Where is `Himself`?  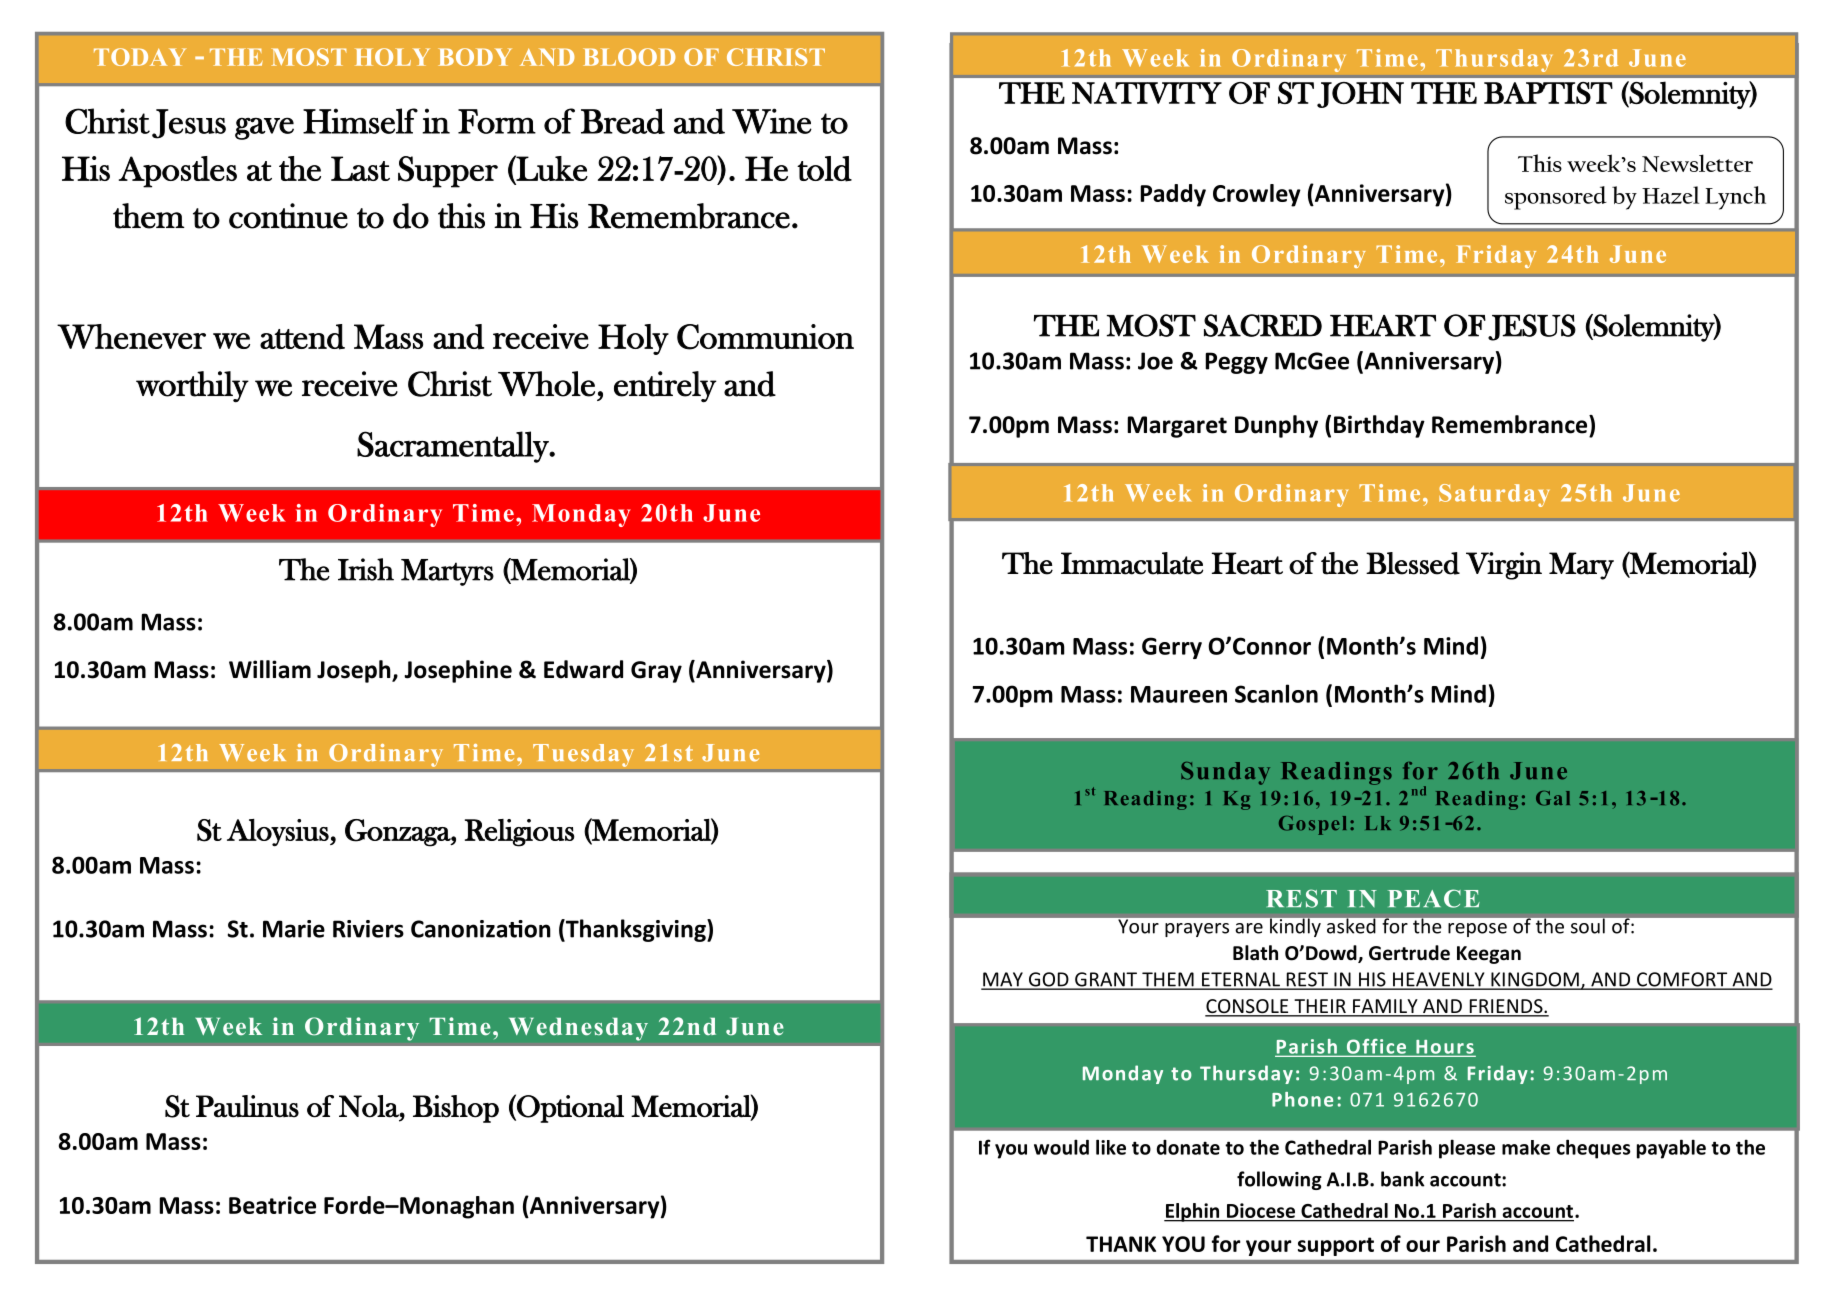 Himself is located at coordinates (360, 121).
